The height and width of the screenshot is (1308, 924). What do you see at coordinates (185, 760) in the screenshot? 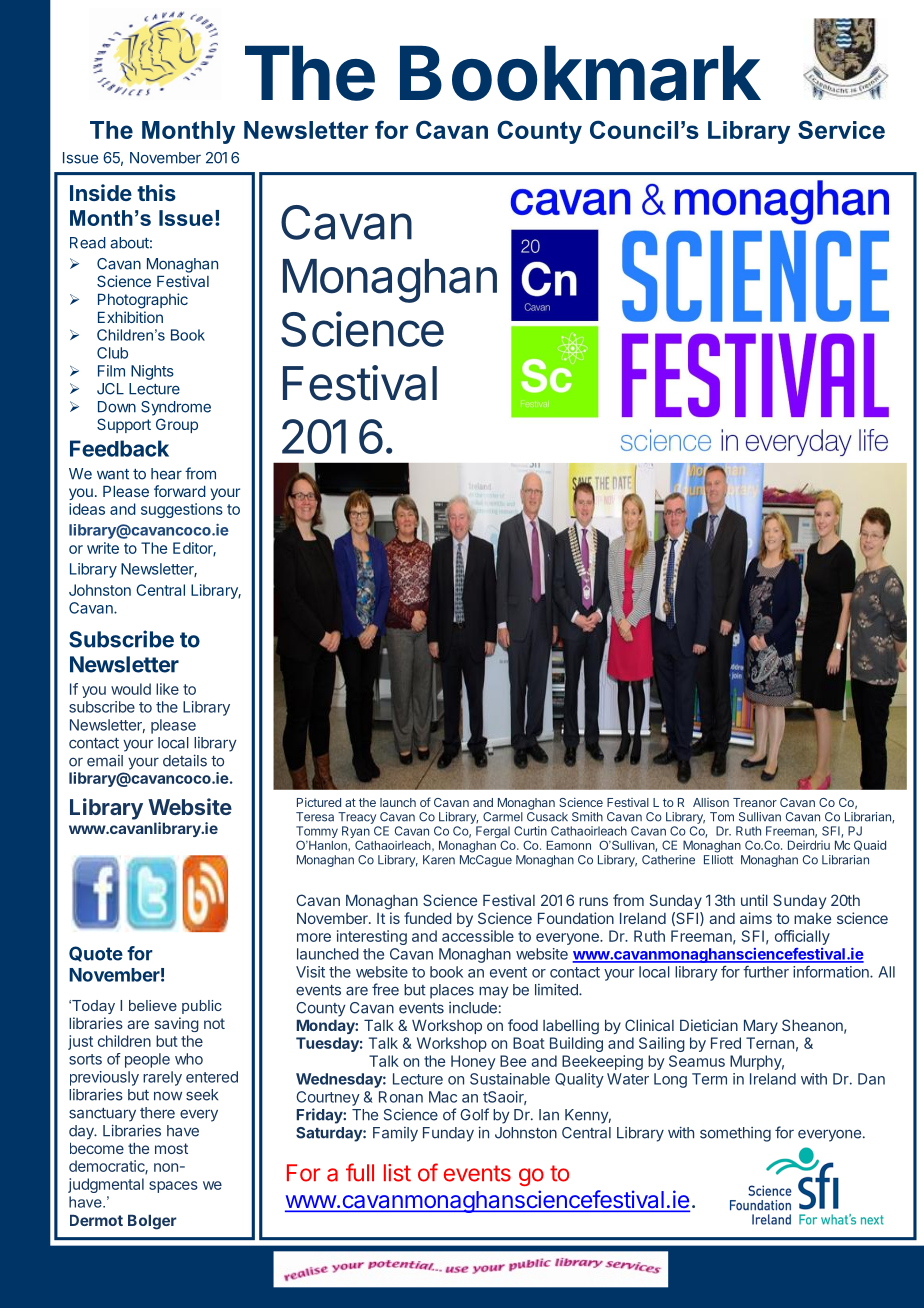
I see `details` at bounding box center [185, 760].
